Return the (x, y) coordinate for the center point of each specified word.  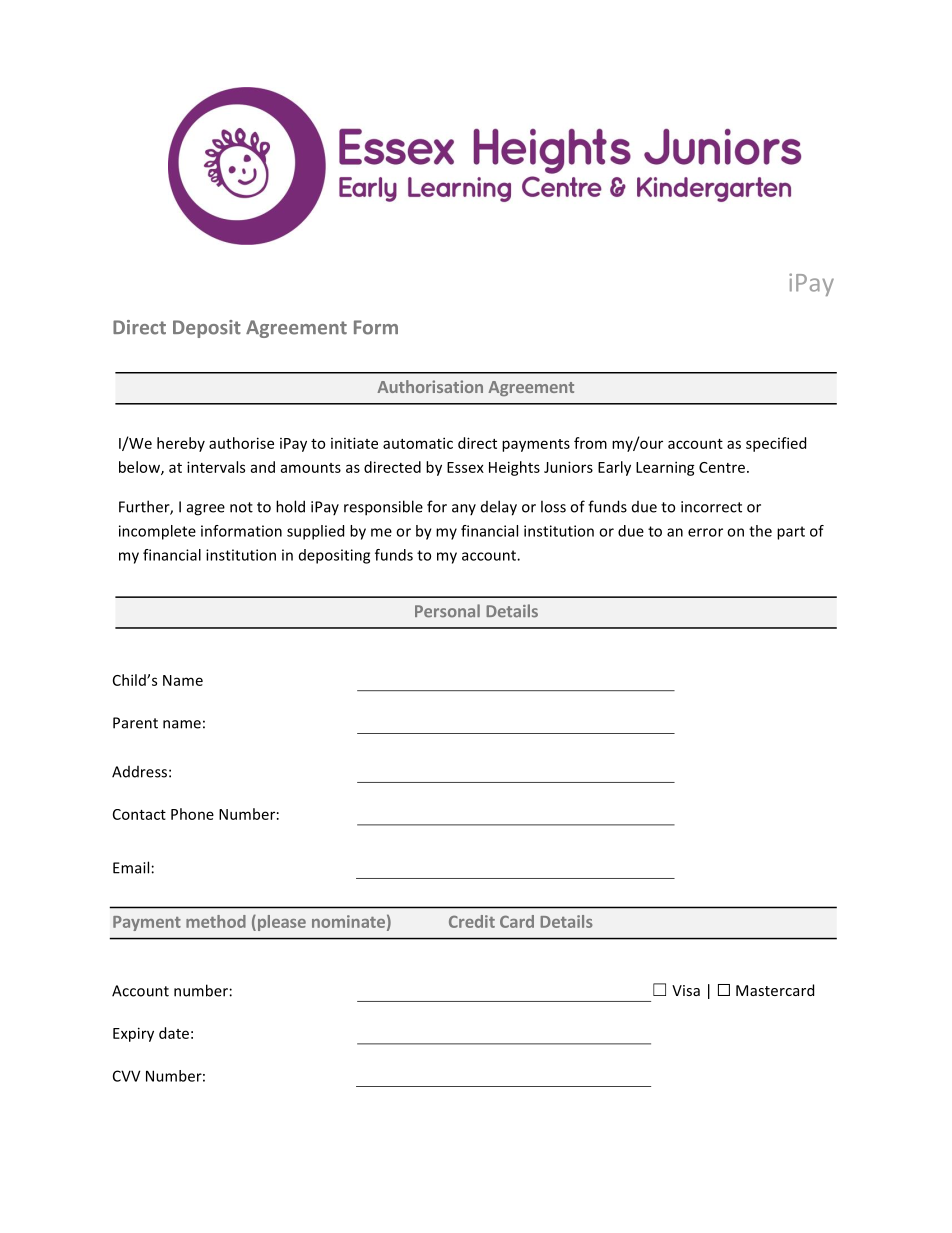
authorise (241, 443)
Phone (192, 814)
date (174, 1033)
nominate (348, 921)
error (705, 532)
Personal (447, 611)
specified (776, 444)
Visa (686, 990)
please (280, 923)
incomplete (157, 532)
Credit (472, 921)
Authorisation (430, 386)
